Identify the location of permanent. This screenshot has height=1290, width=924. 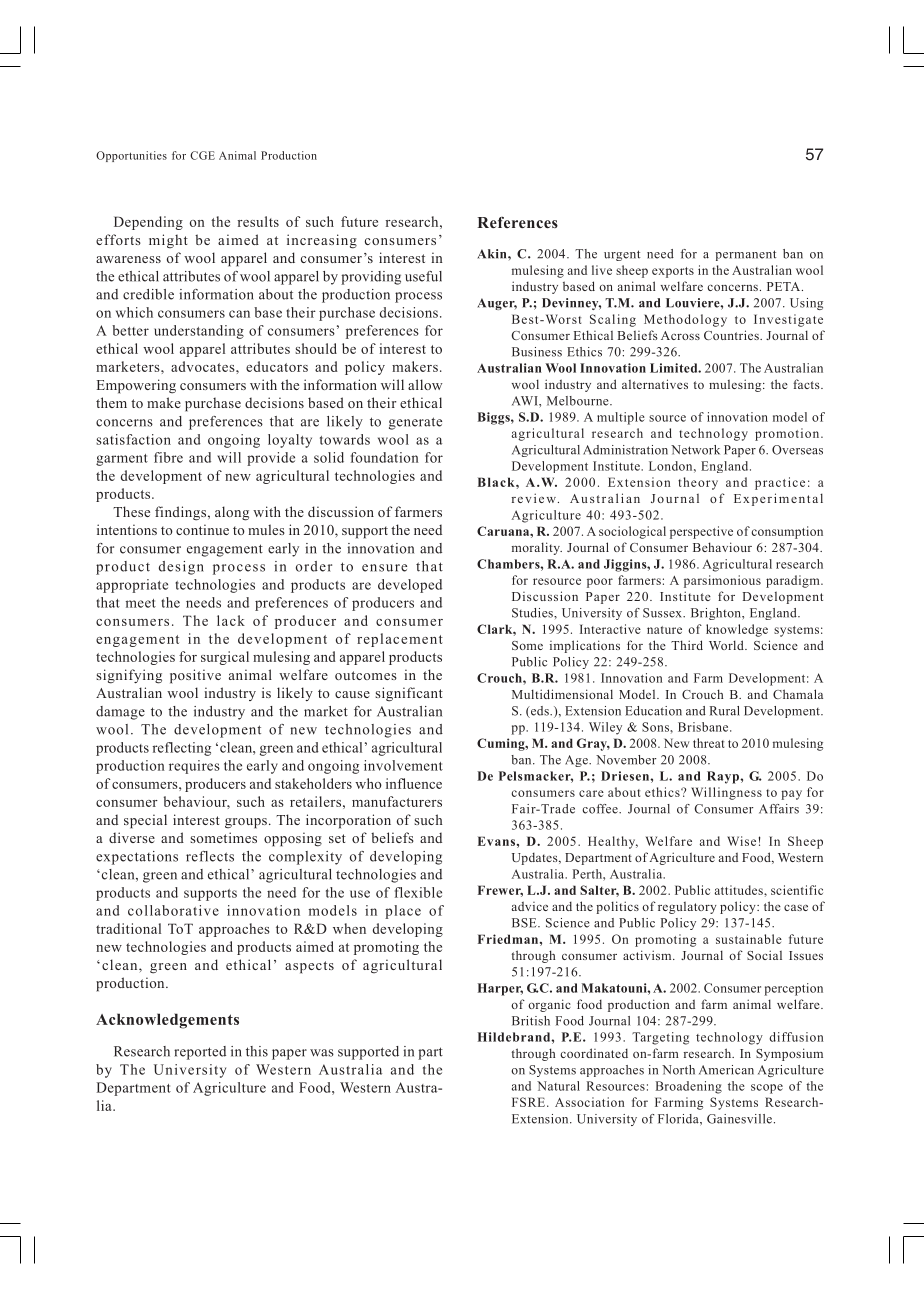
(745, 255).
